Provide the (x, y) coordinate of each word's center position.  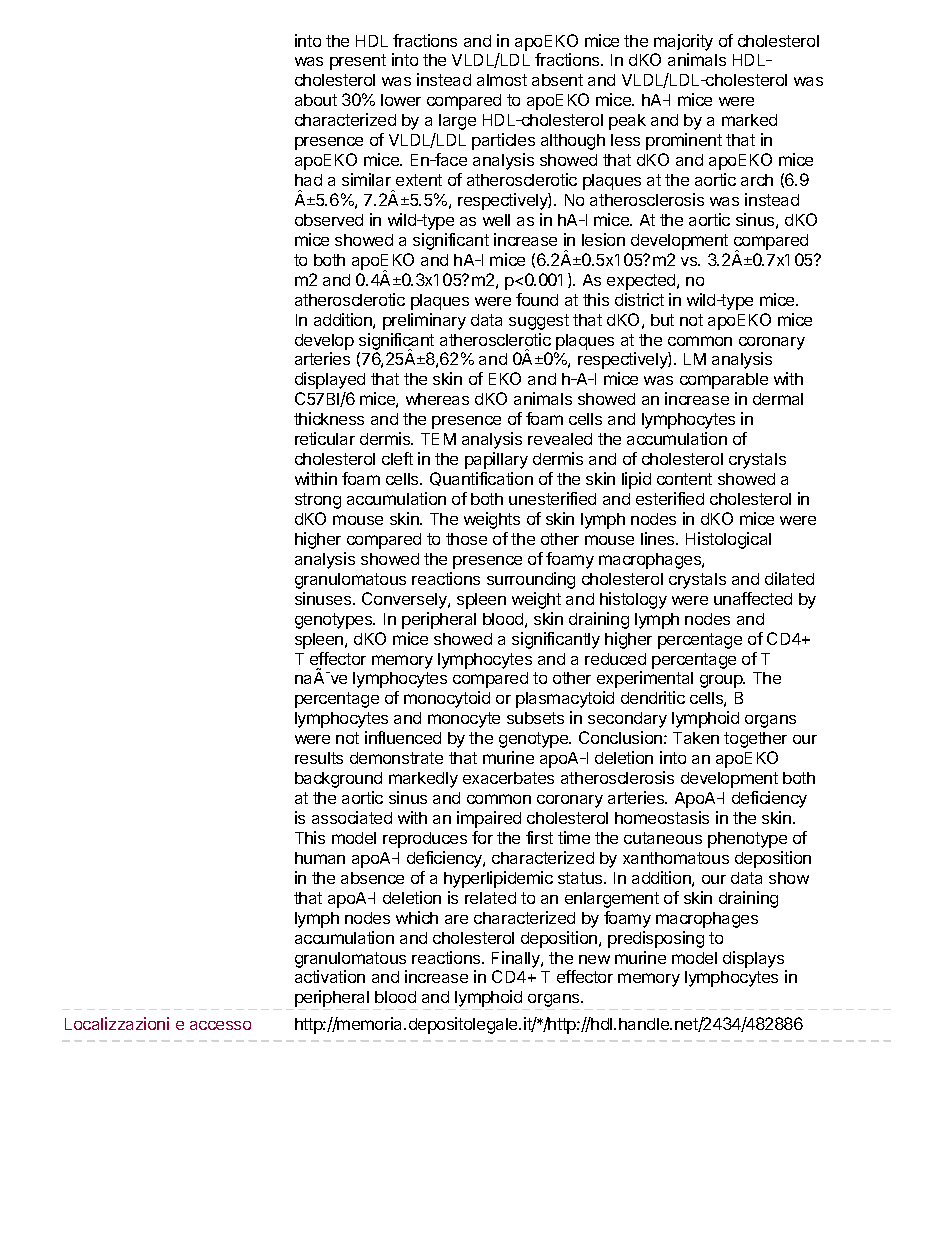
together (755, 740)
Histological (728, 540)
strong (318, 501)
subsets (535, 718)
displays (753, 959)
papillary (496, 460)
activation (330, 976)
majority (683, 42)
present (358, 62)
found (537, 299)
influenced (403, 737)
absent (557, 80)
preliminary (424, 321)
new (594, 959)
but (662, 320)
